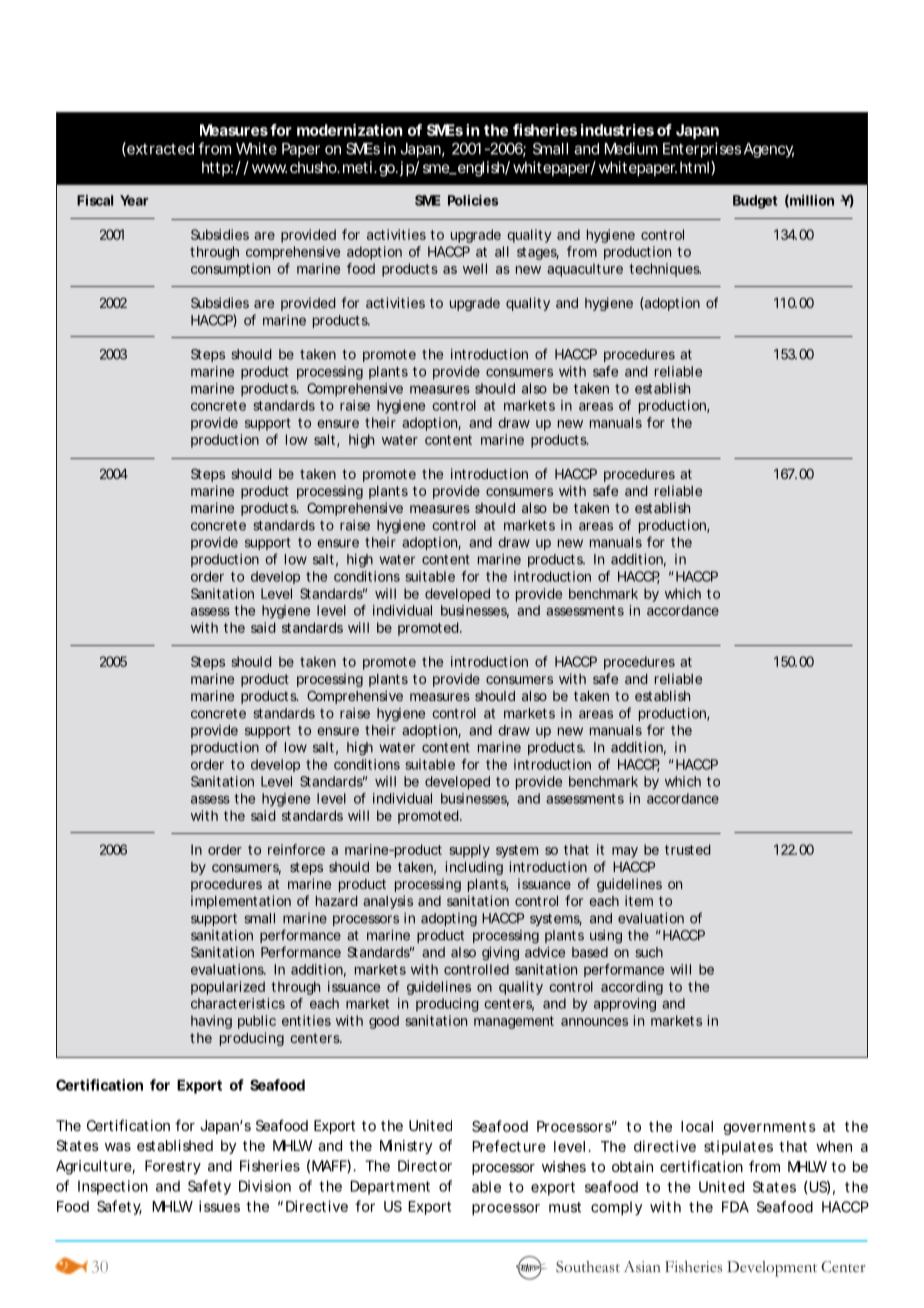 The width and height of the image is (924, 1308). I want to click on well, so click(475, 268).
